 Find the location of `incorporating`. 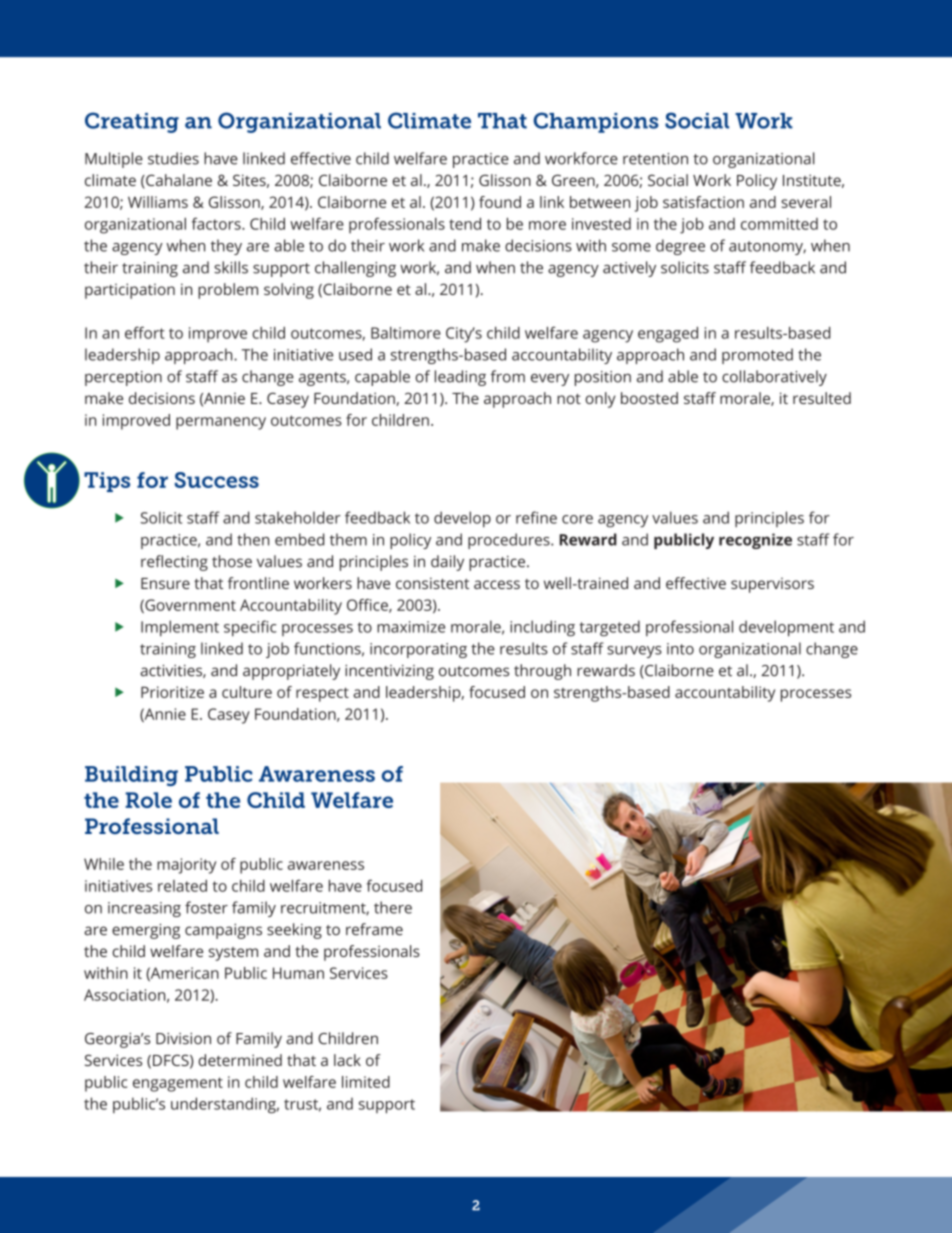

incorporating is located at coordinates (418, 650).
